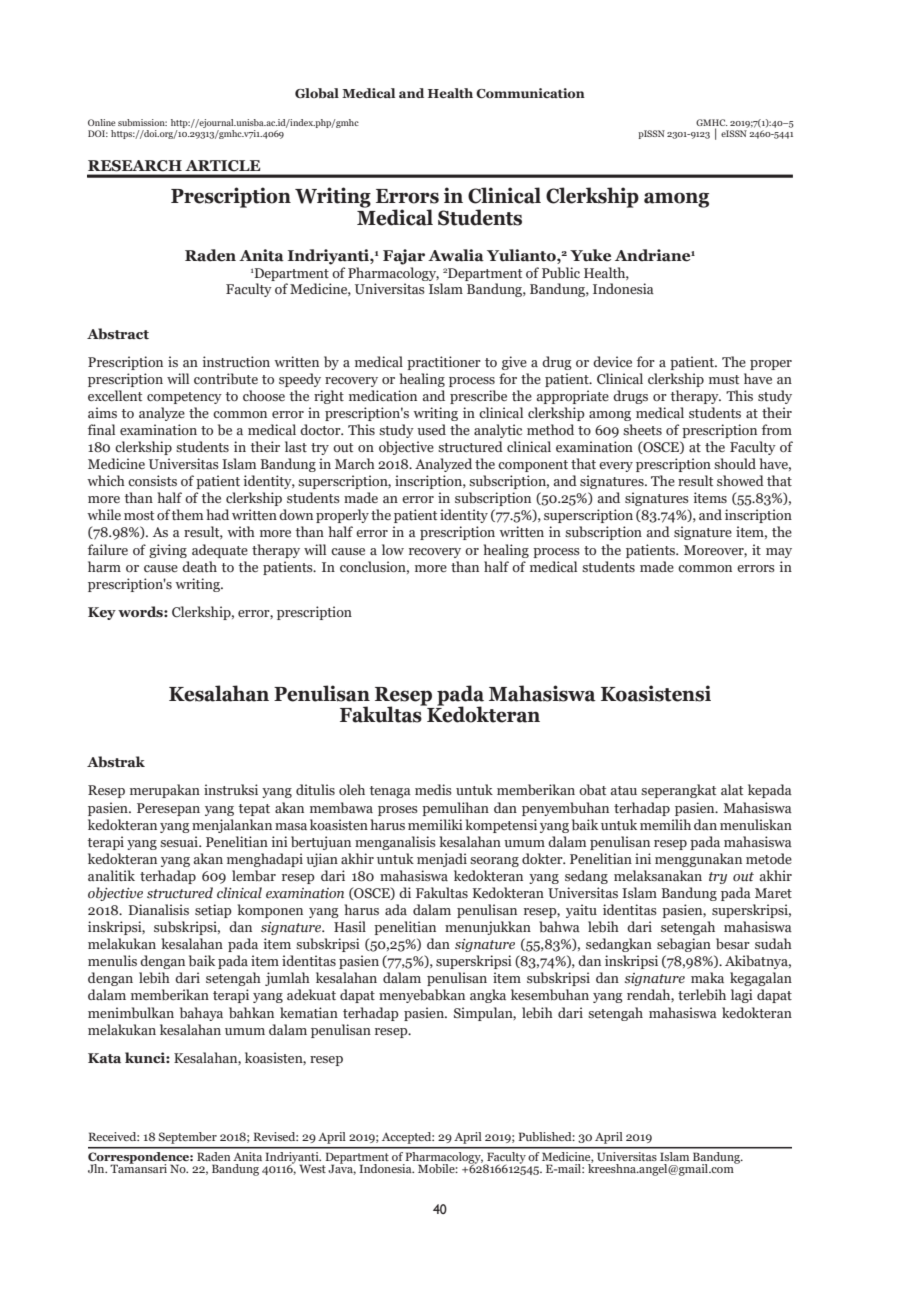  Describe the element at coordinates (530, 93) in the screenshot. I see `Communication` at that location.
